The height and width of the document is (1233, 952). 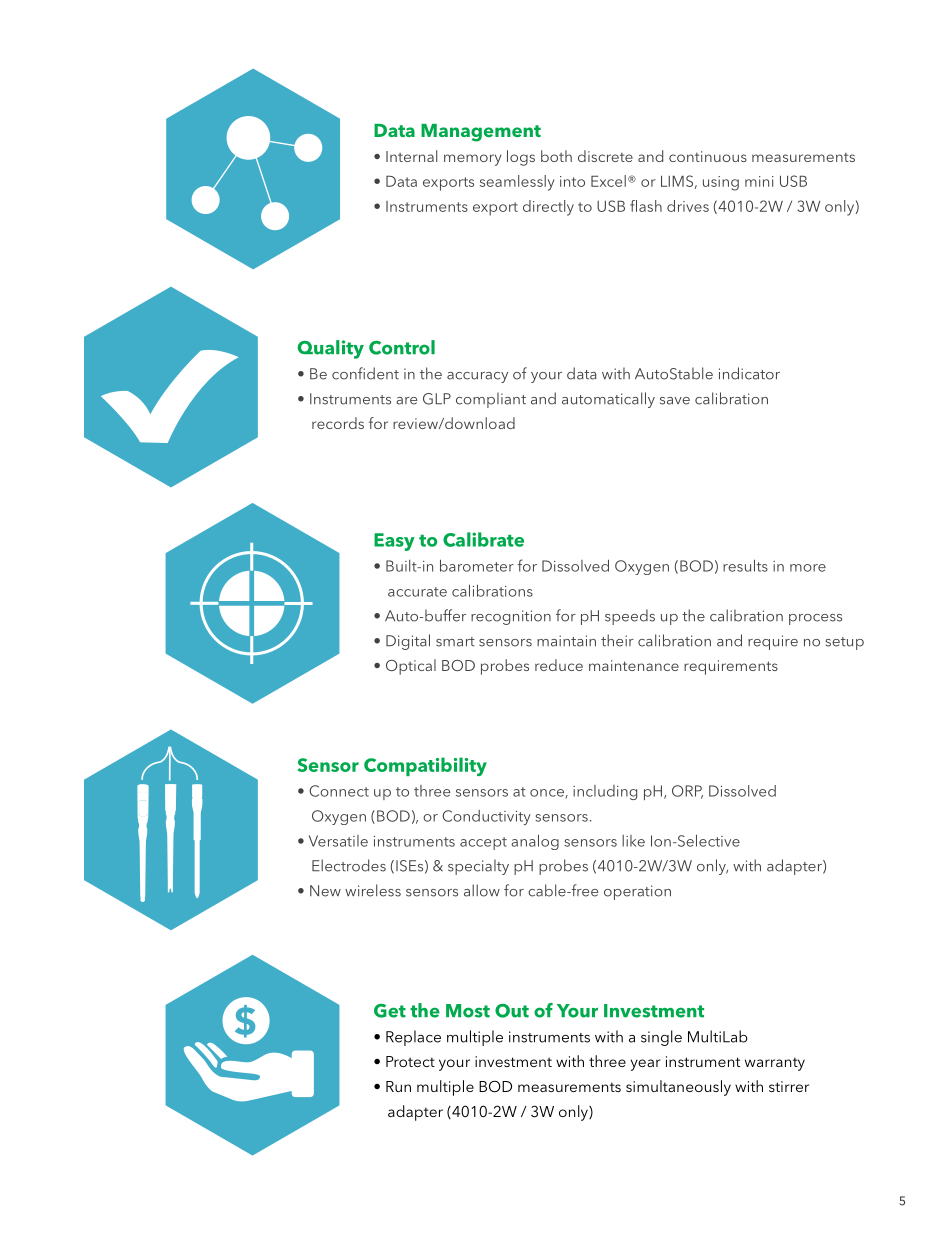 I want to click on year, so click(x=646, y=1065).
